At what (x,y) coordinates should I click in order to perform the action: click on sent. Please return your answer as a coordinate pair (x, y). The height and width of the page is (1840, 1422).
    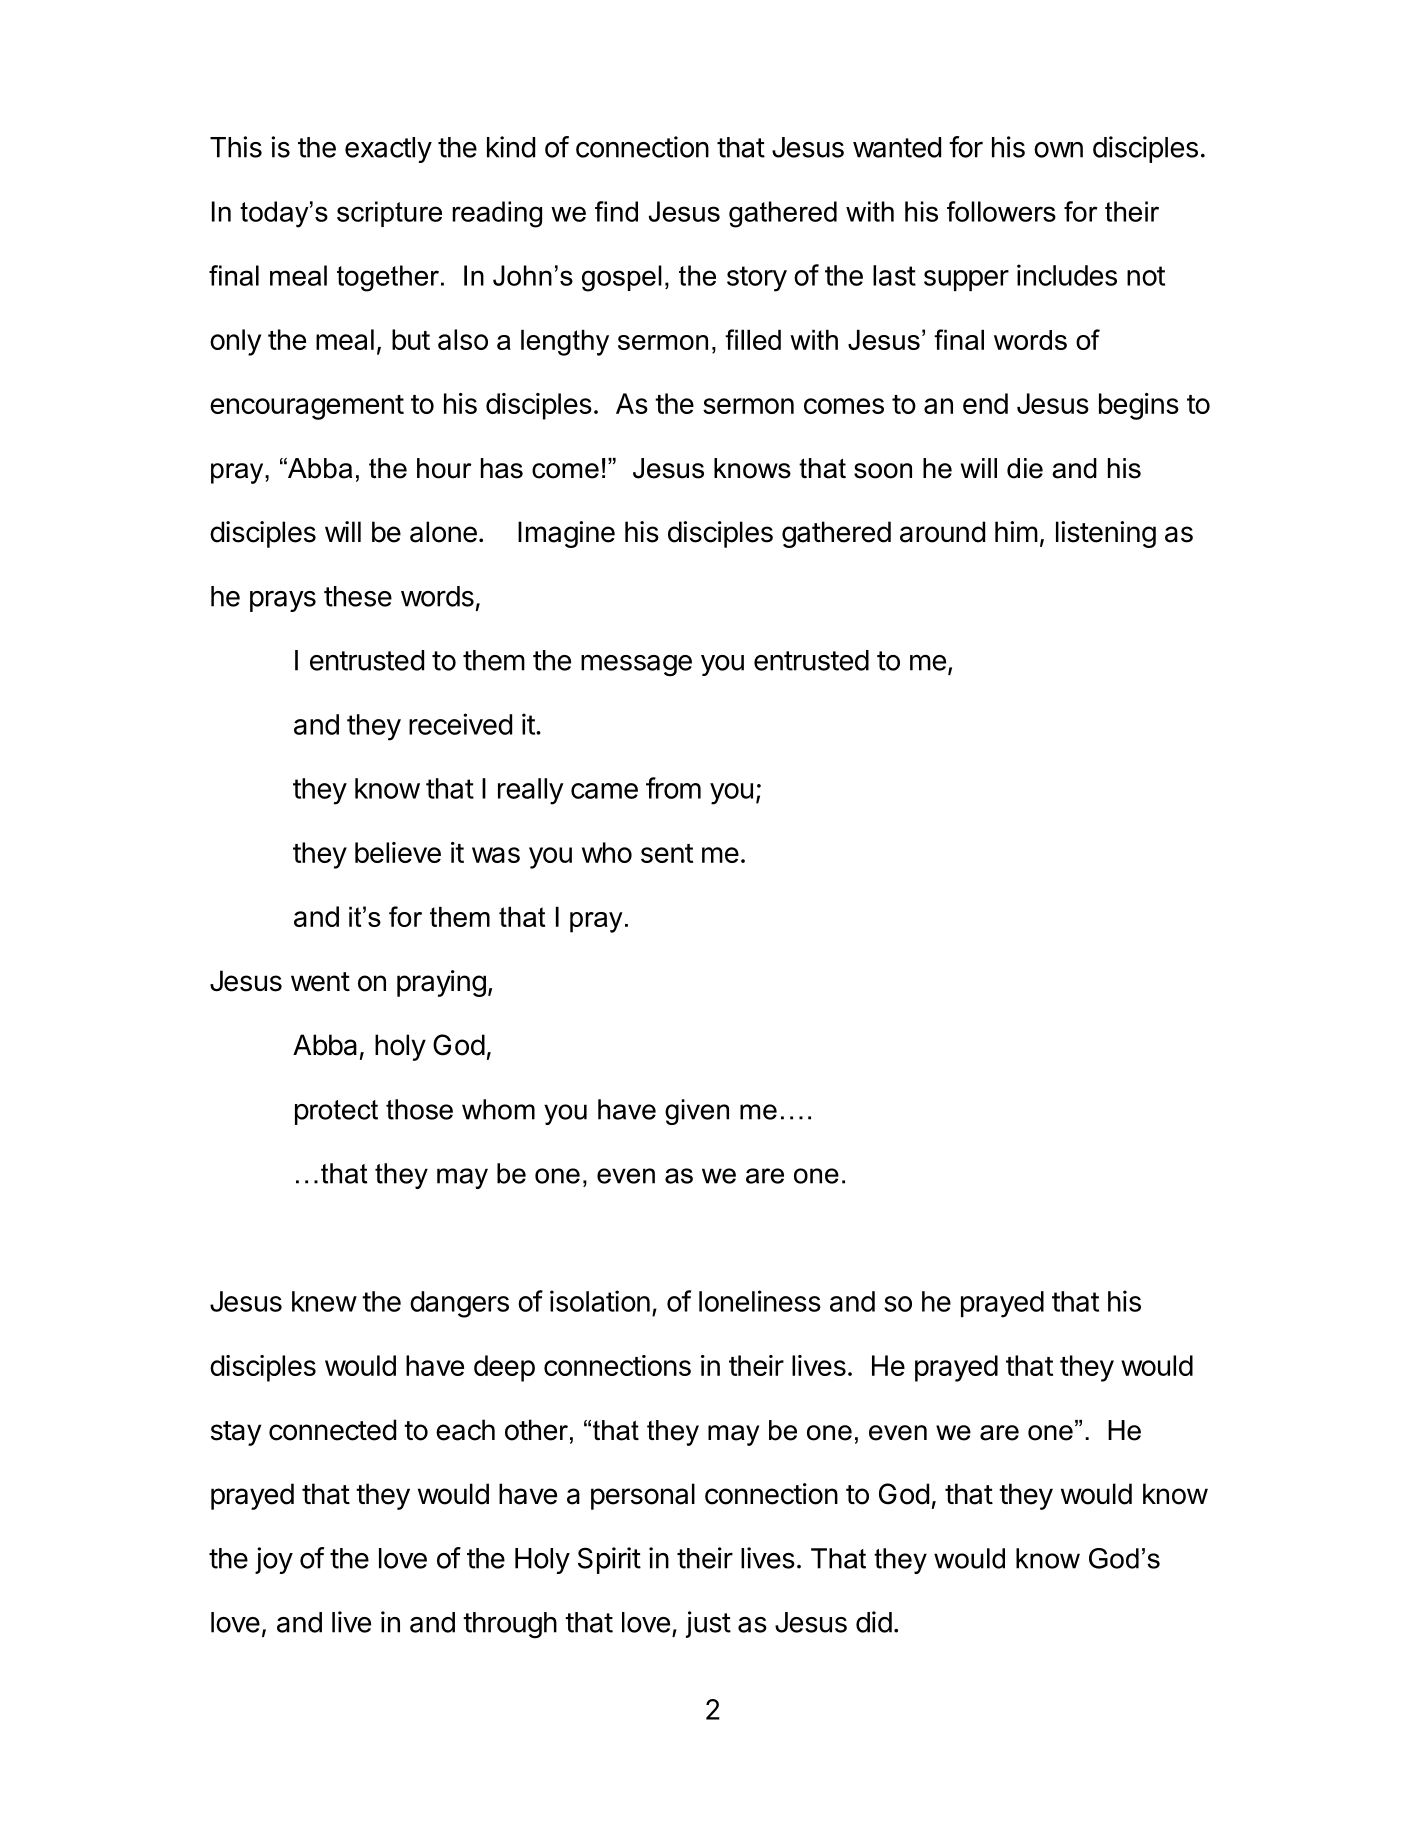
    Looking at the image, I should click on (667, 853).
